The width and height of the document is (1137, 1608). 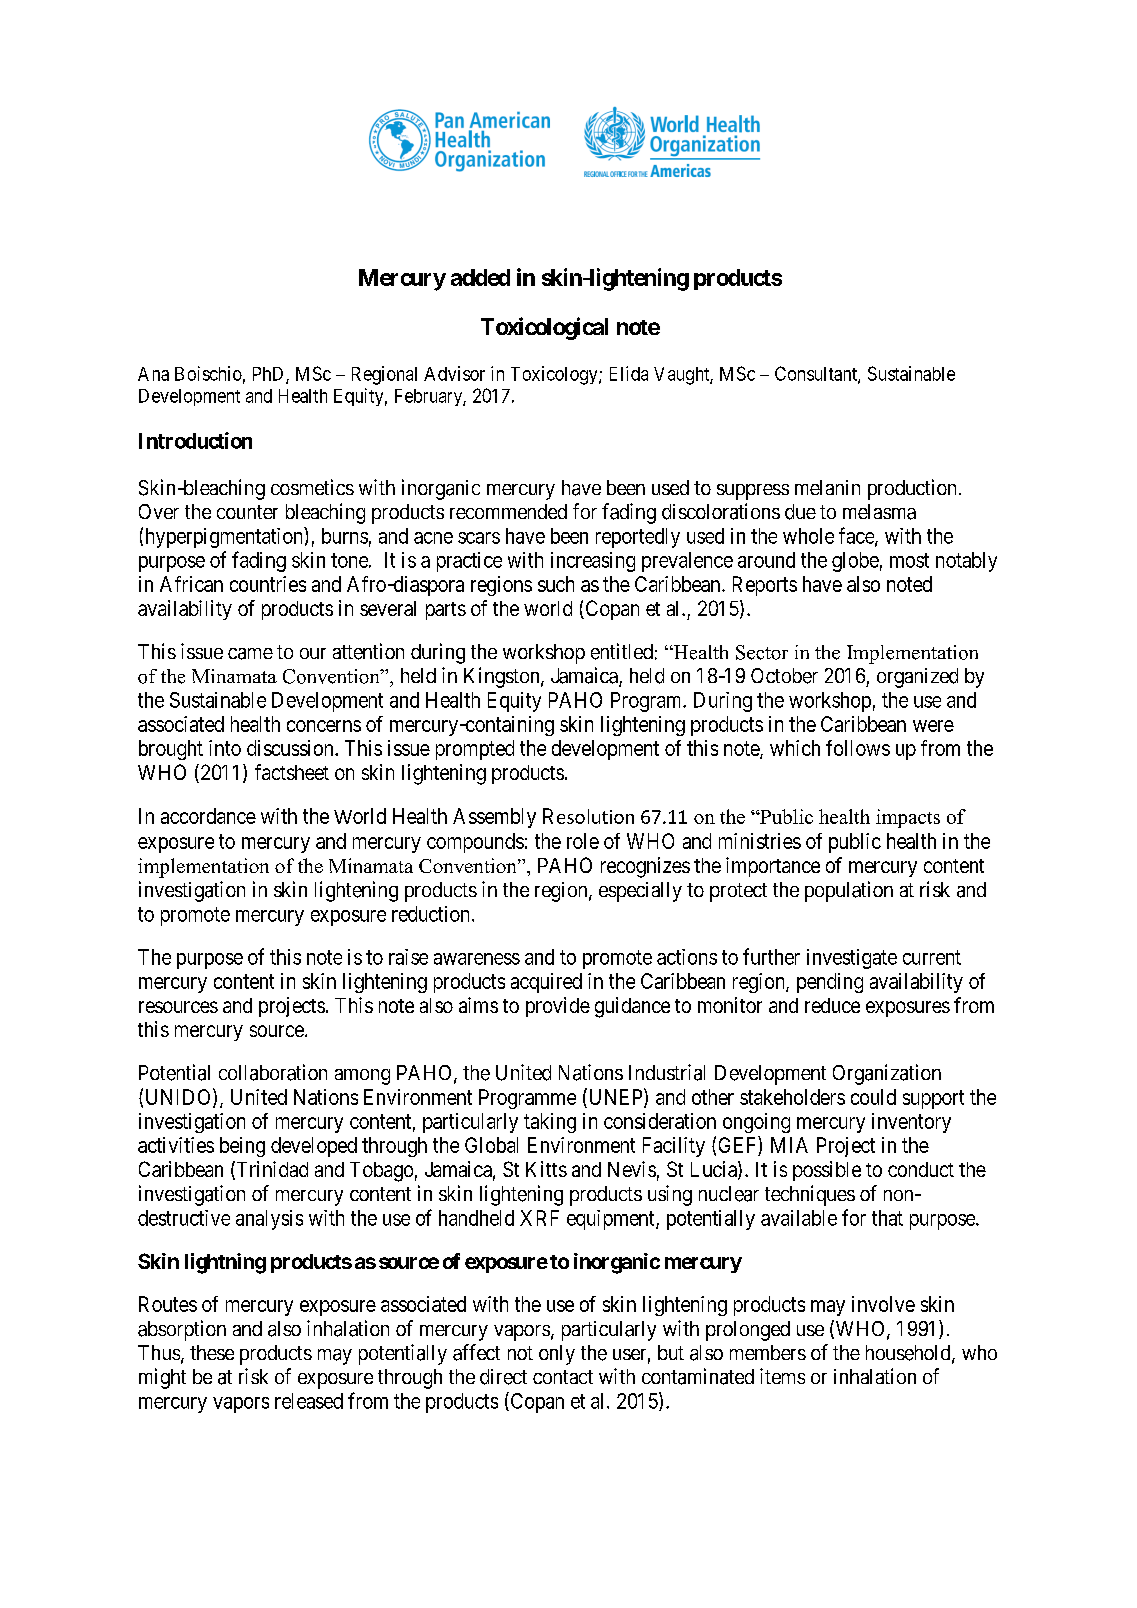 I want to click on these, so click(x=212, y=1352).
